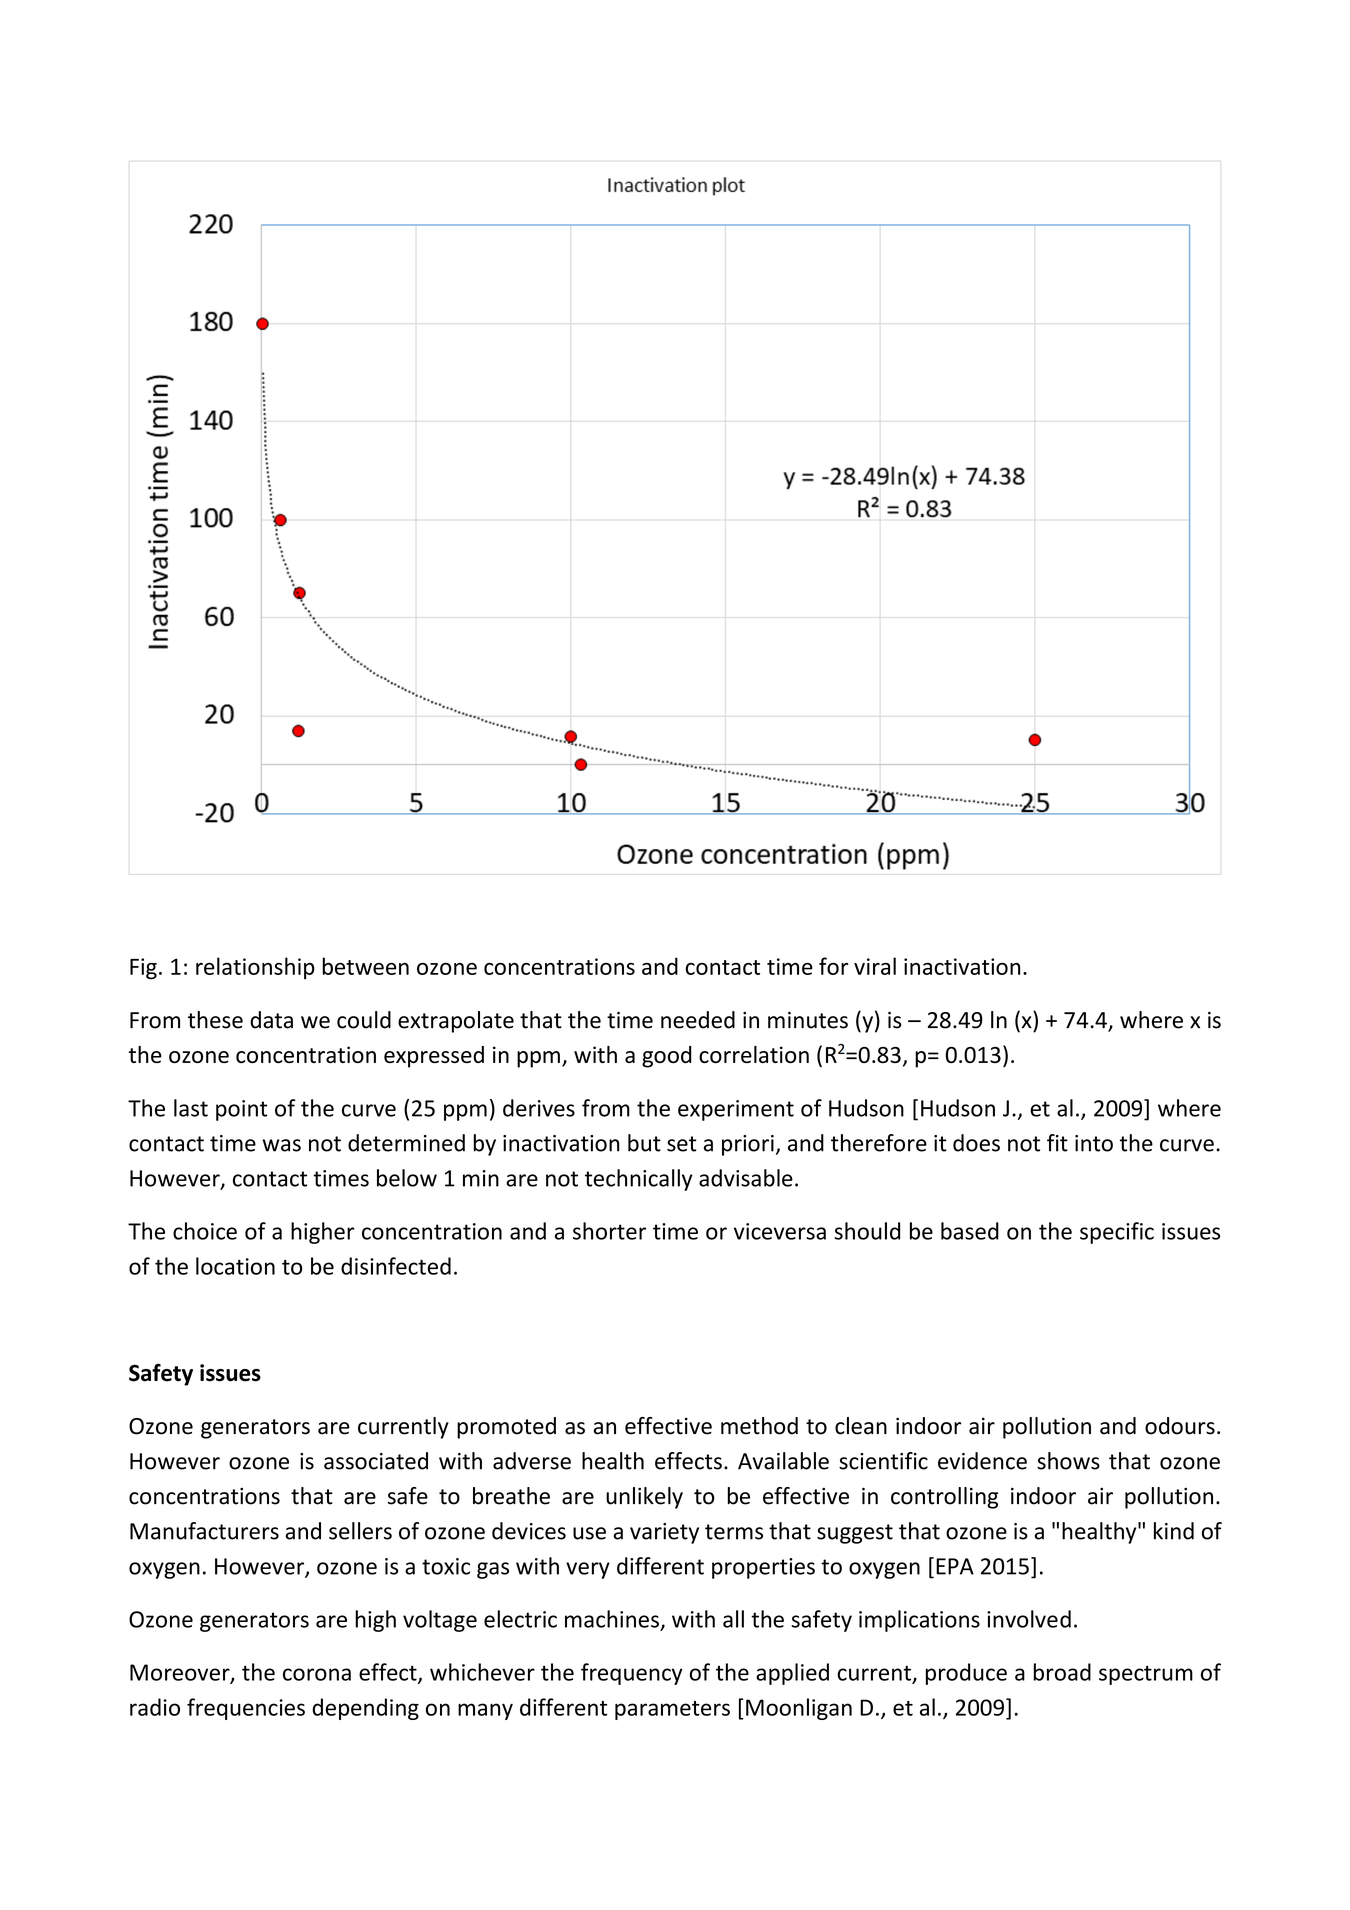  I want to click on associated, so click(376, 1461).
